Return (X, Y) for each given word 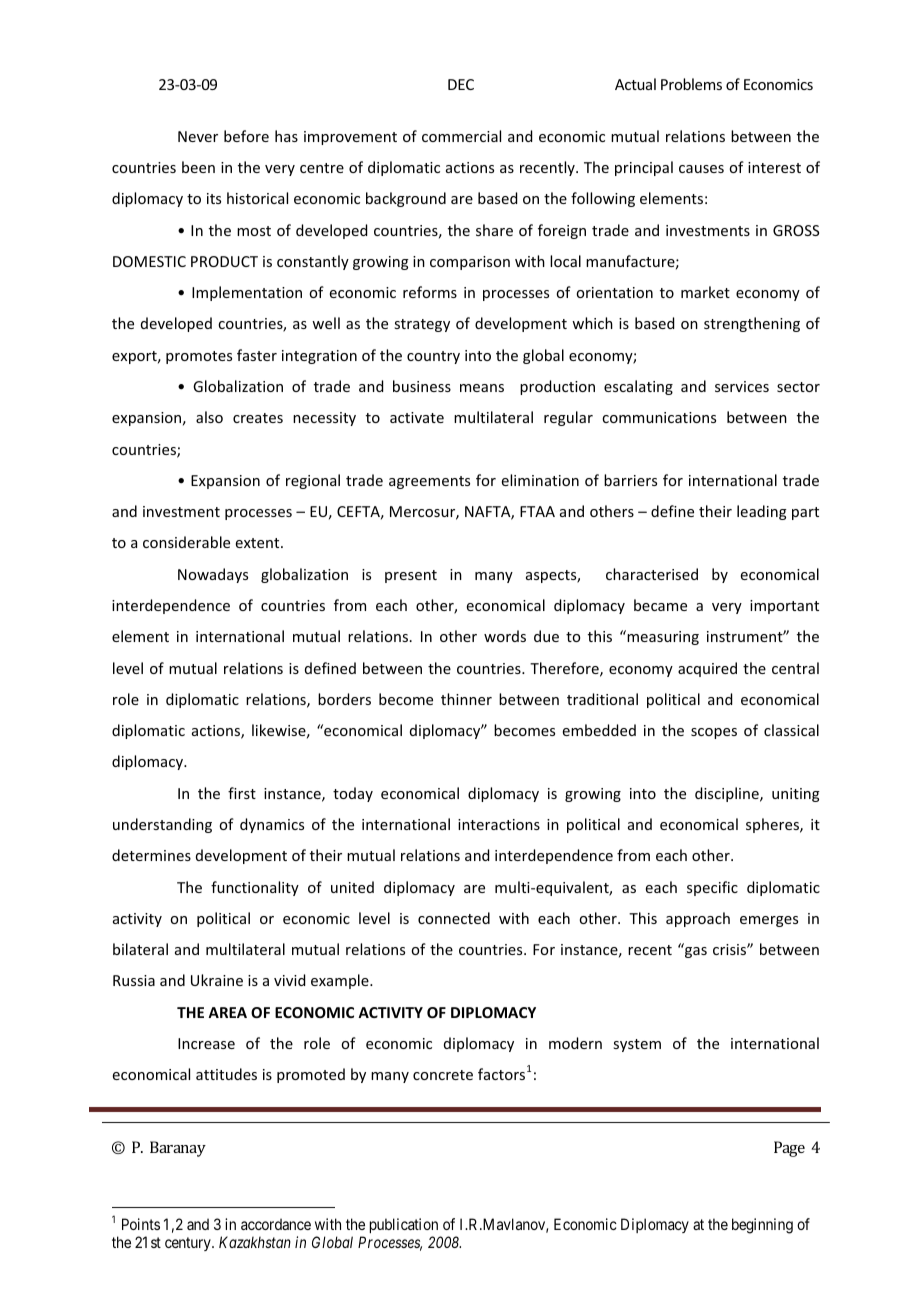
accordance (276, 1224)
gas (696, 952)
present (411, 576)
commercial (461, 136)
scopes (714, 733)
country (433, 357)
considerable (186, 542)
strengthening (752, 324)
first (242, 793)
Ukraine (217, 980)
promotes (199, 357)
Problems (691, 84)
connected (454, 918)
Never (198, 136)
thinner (466, 699)
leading (762, 512)
